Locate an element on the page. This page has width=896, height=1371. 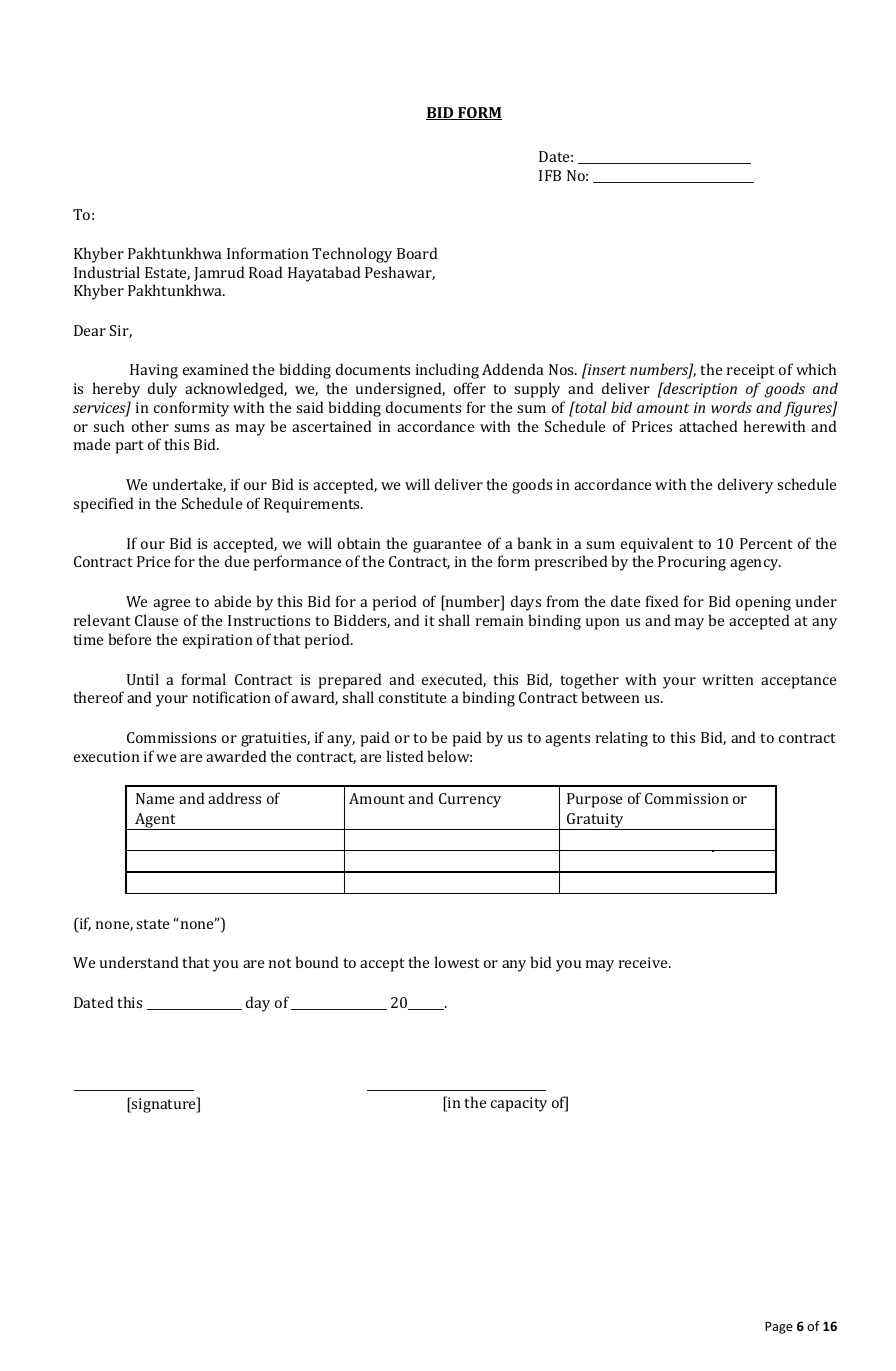
receipt is located at coordinates (751, 371).
